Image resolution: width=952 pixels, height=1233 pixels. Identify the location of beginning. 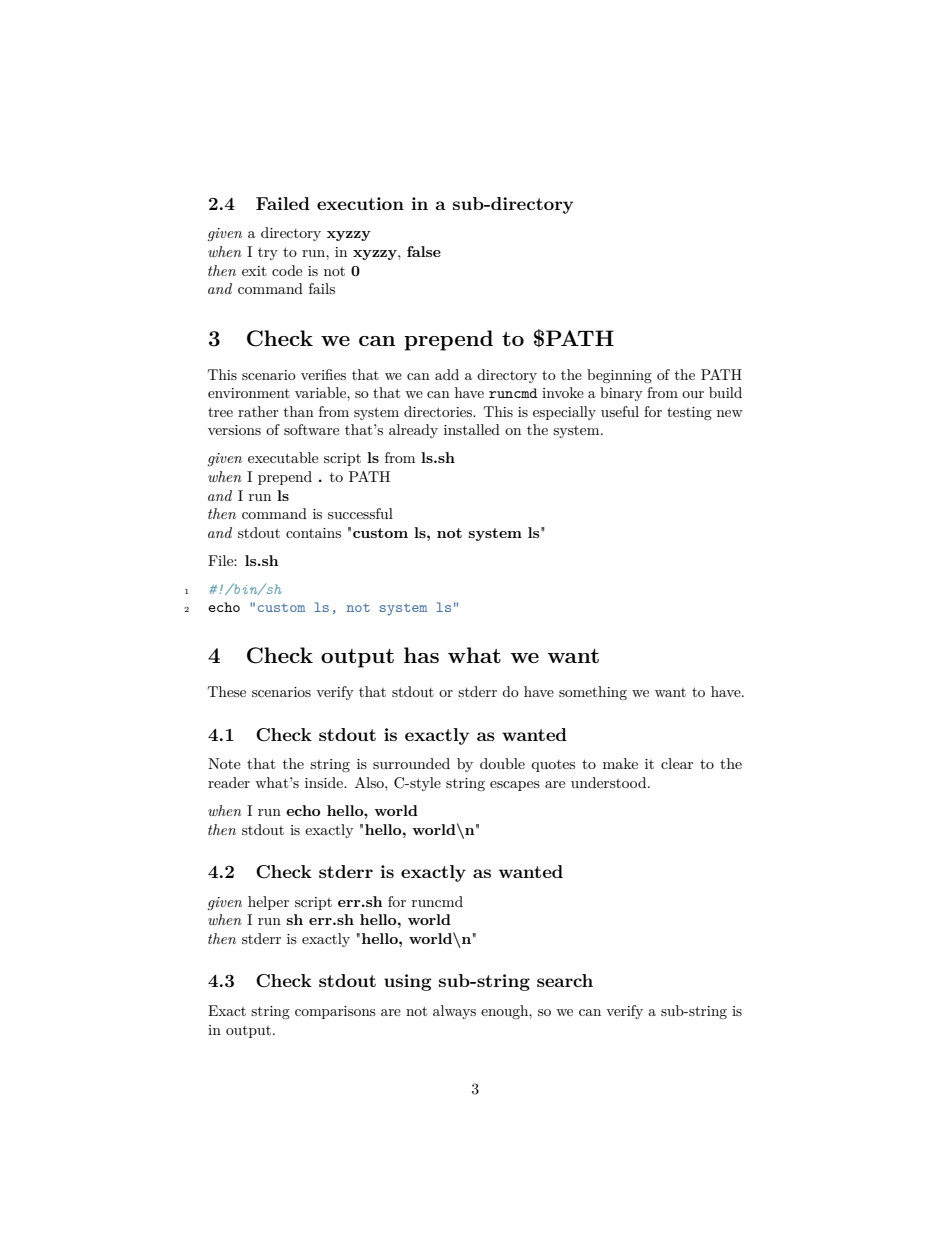
(619, 376).
